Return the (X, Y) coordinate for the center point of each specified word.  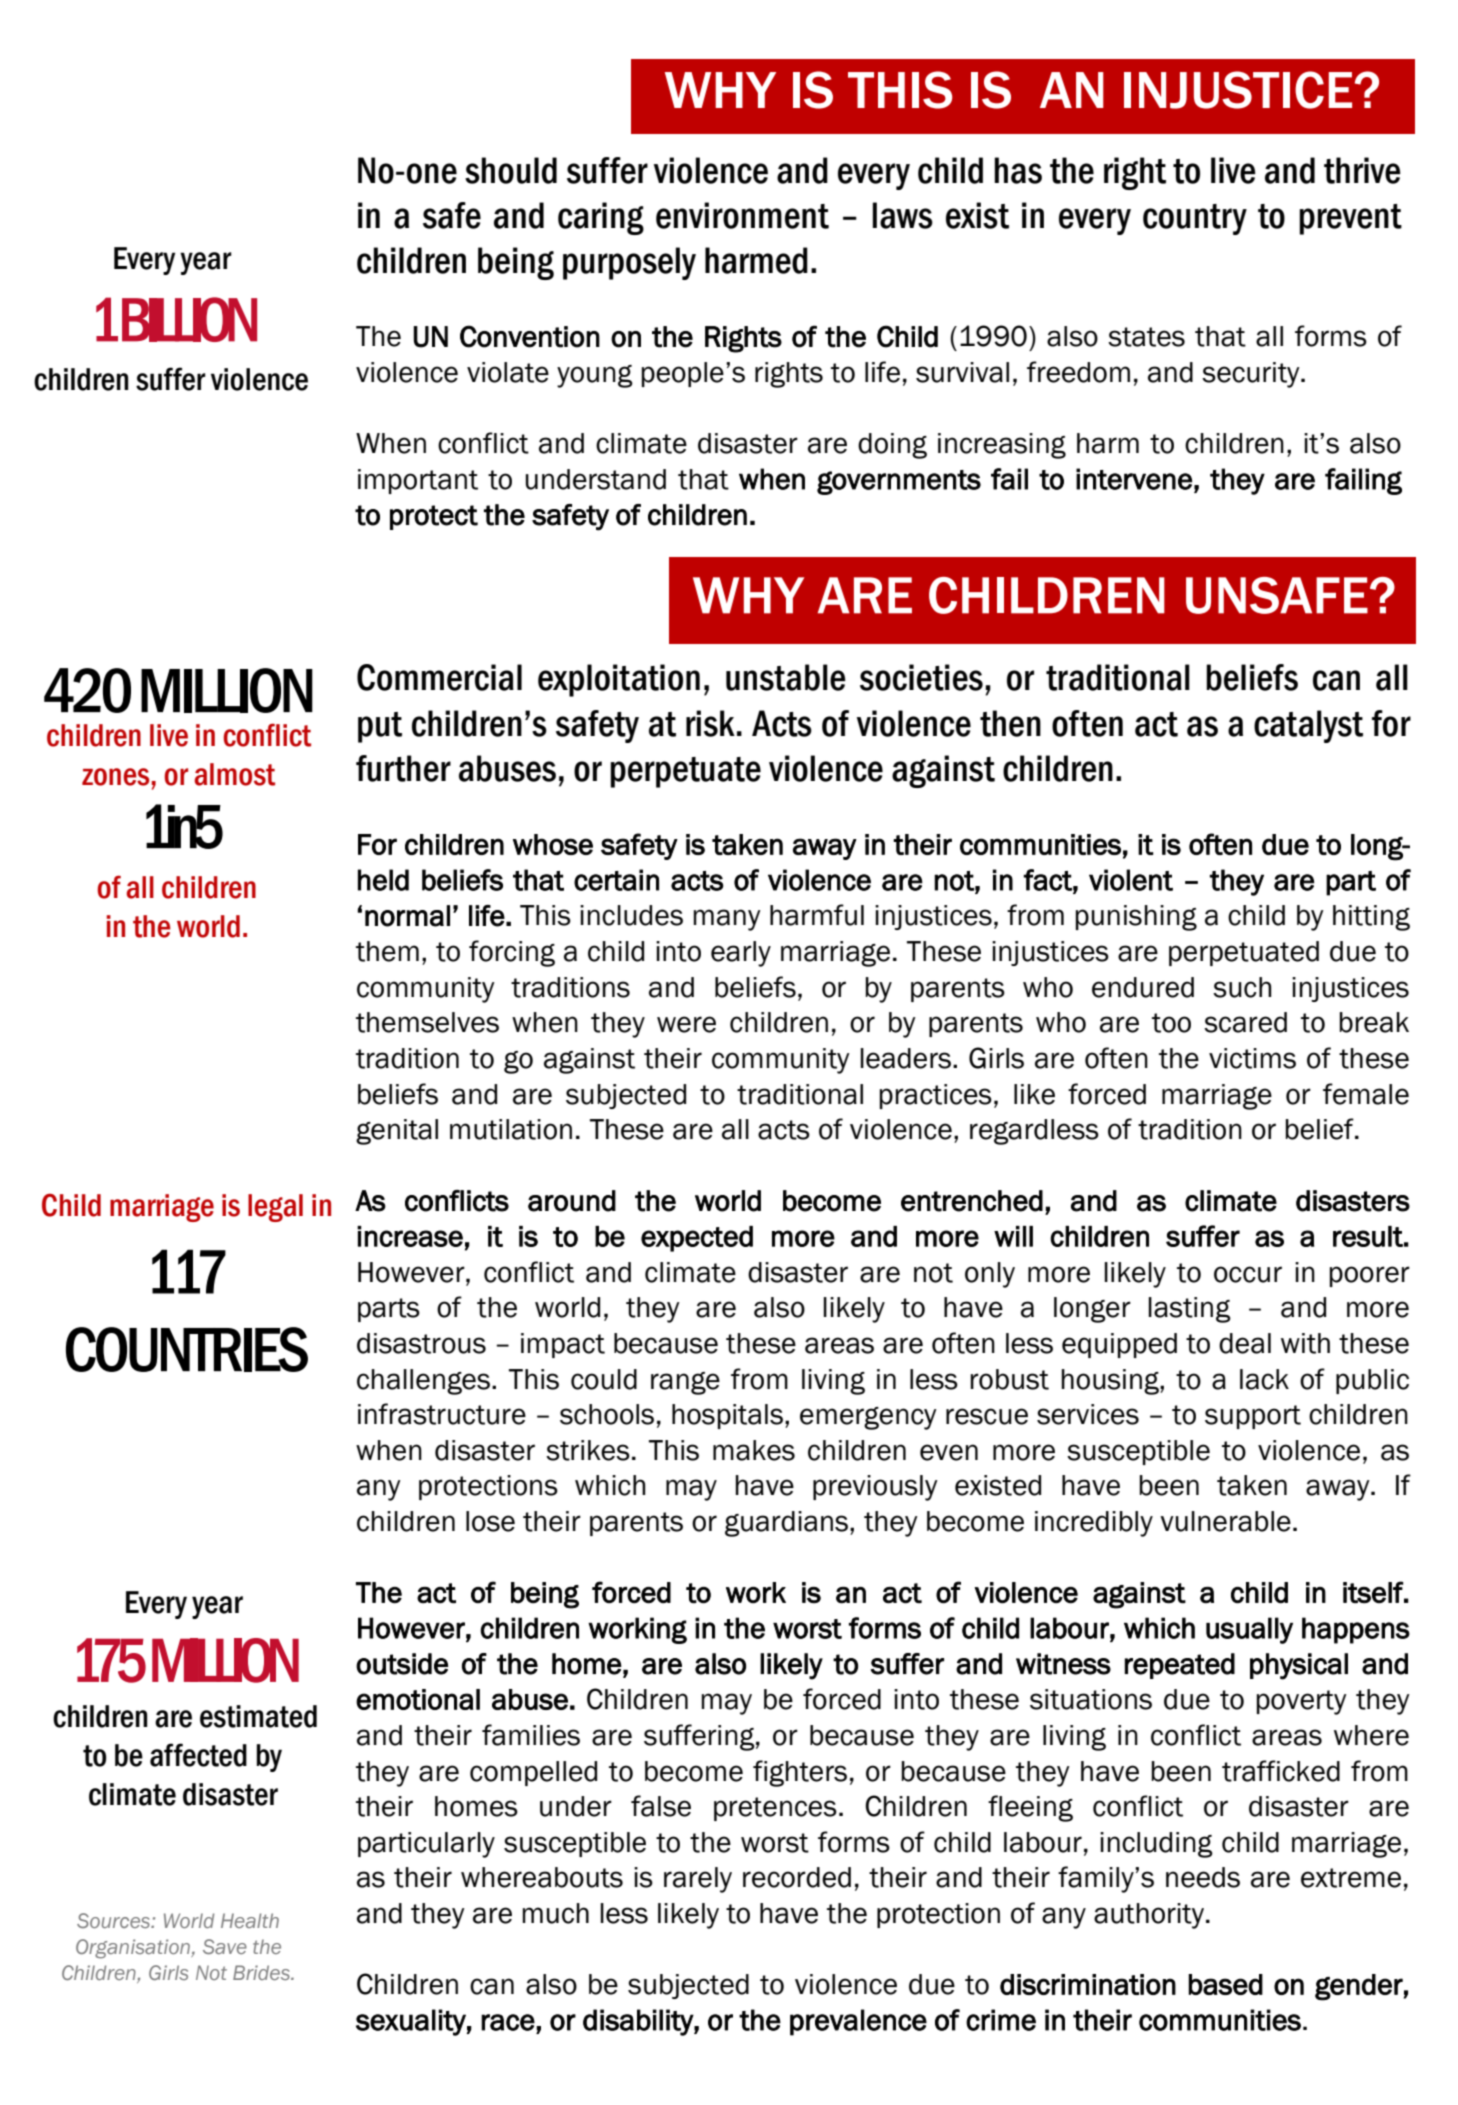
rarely (698, 1880)
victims (1252, 1058)
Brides (262, 1972)
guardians (788, 1524)
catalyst (1308, 726)
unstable (786, 677)
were (686, 1024)
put (380, 727)
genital (397, 1132)
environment (742, 215)
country (1195, 219)
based (1225, 1984)
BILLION (189, 319)
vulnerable (1225, 1521)
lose (490, 1521)
